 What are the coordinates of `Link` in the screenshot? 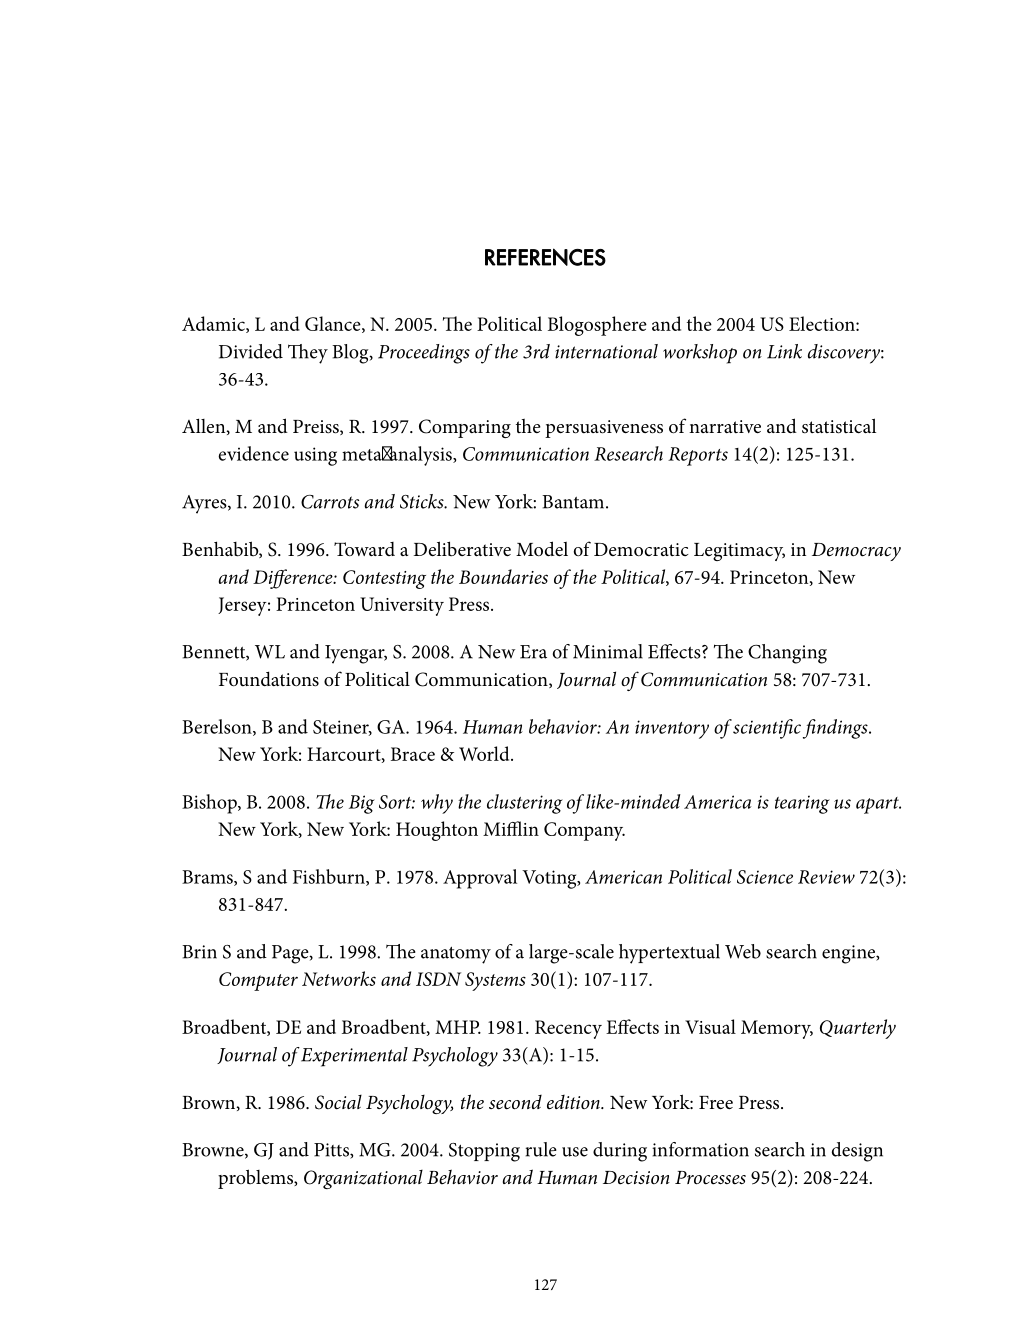 It's located at (784, 351).
